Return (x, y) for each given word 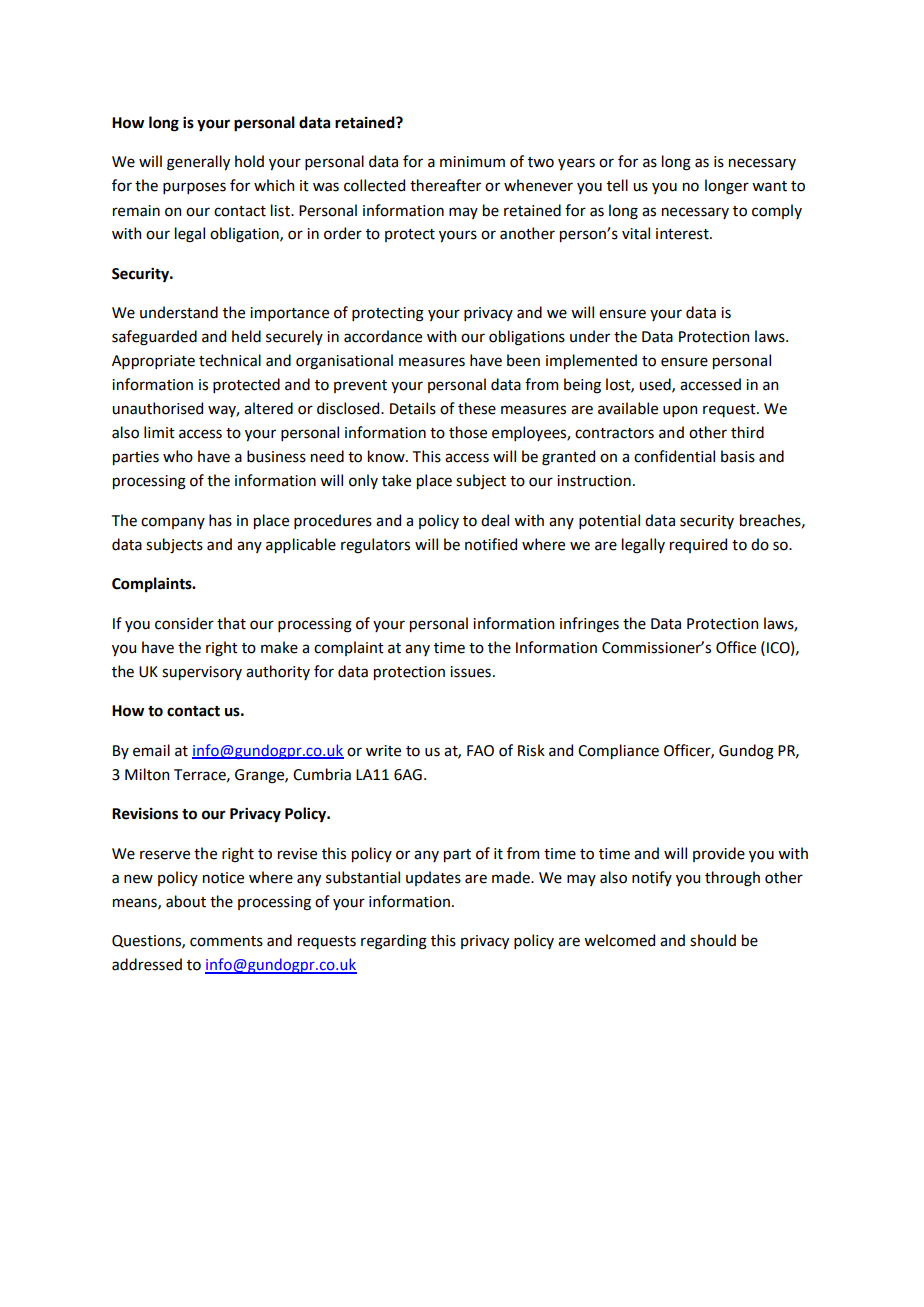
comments (226, 941)
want (769, 186)
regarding (394, 942)
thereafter (445, 185)
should (713, 940)
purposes (194, 188)
